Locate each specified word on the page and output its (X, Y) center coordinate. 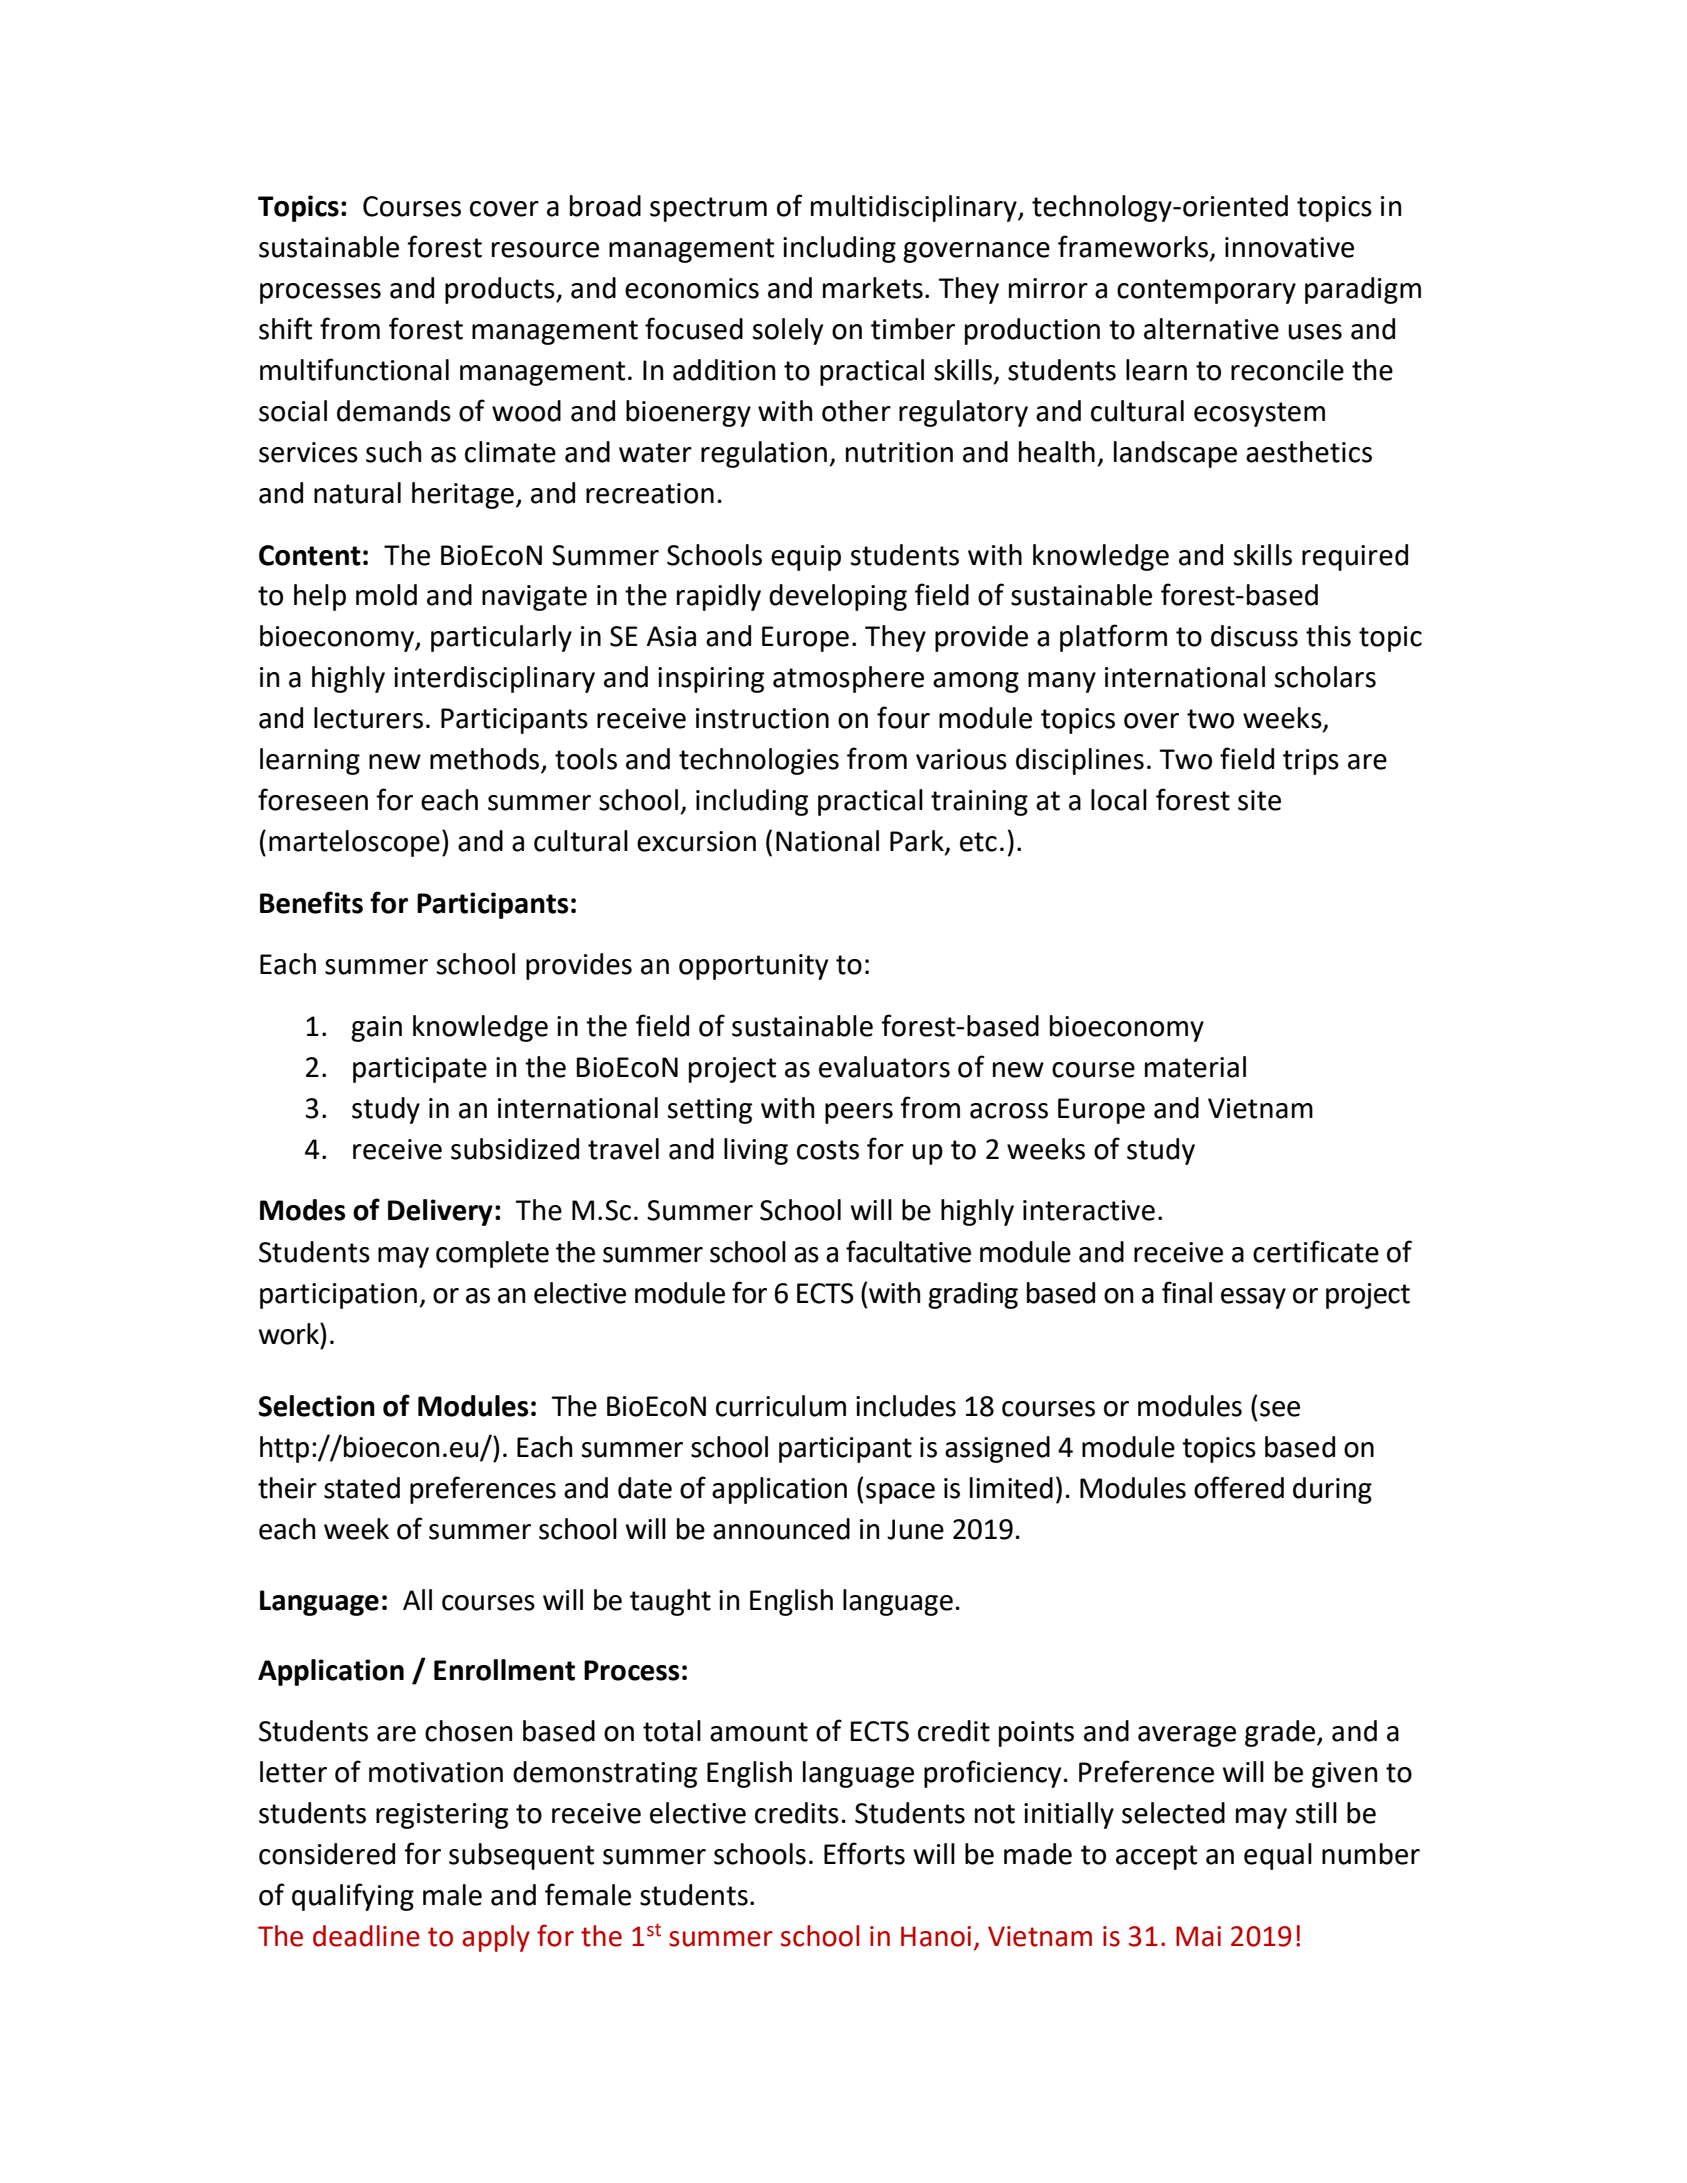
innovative (1289, 247)
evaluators (884, 1067)
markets (873, 288)
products (501, 290)
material (1195, 1067)
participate (420, 1070)
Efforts (864, 1853)
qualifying (353, 1897)
